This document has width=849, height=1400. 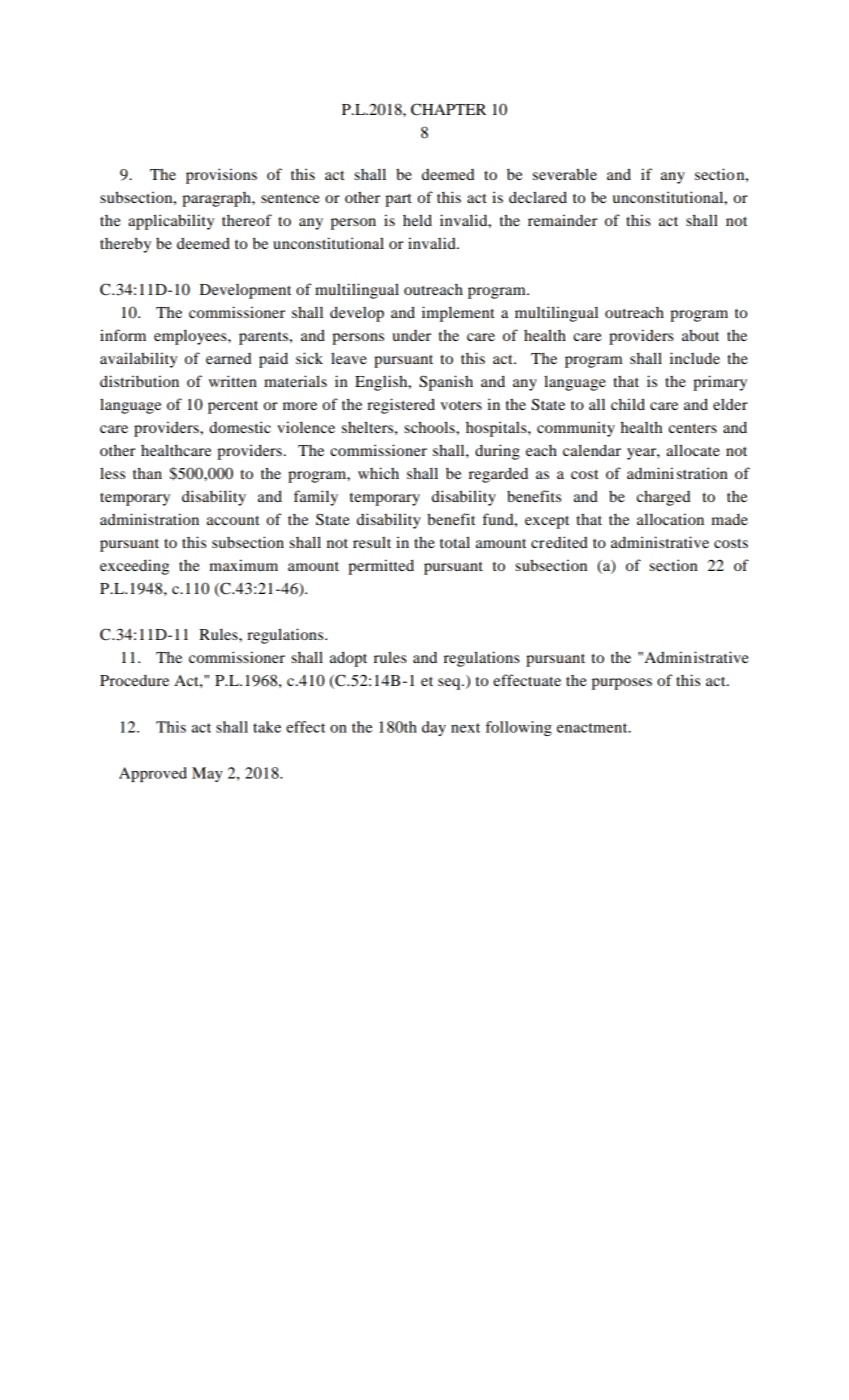 What do you see at coordinates (171, 222) in the document?
I see `applicability` at bounding box center [171, 222].
